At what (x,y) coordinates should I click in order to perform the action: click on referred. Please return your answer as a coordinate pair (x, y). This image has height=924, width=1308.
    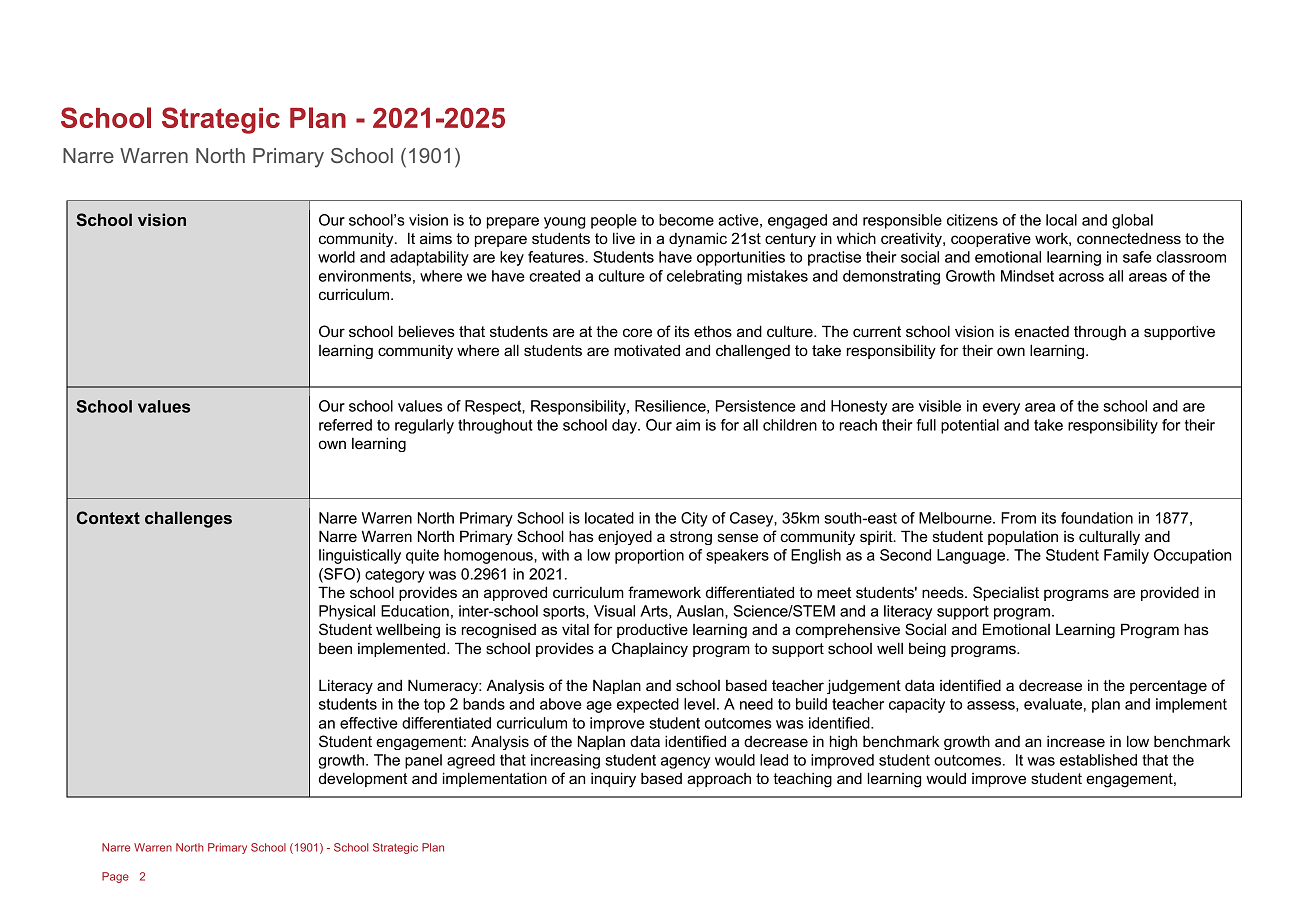
    Looking at the image, I should click on (345, 425).
